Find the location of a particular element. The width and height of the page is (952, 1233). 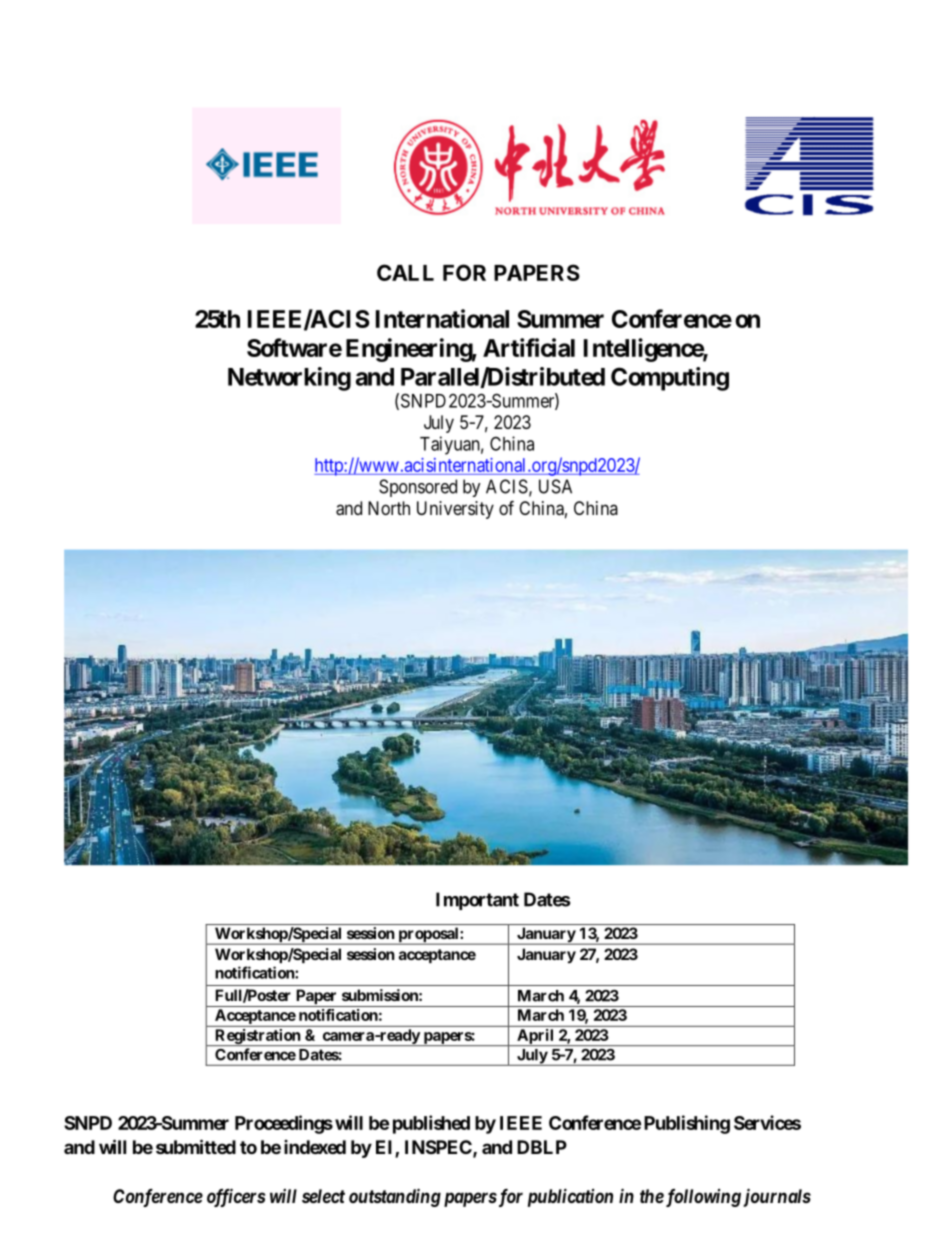

North is located at coordinates (389, 508).
